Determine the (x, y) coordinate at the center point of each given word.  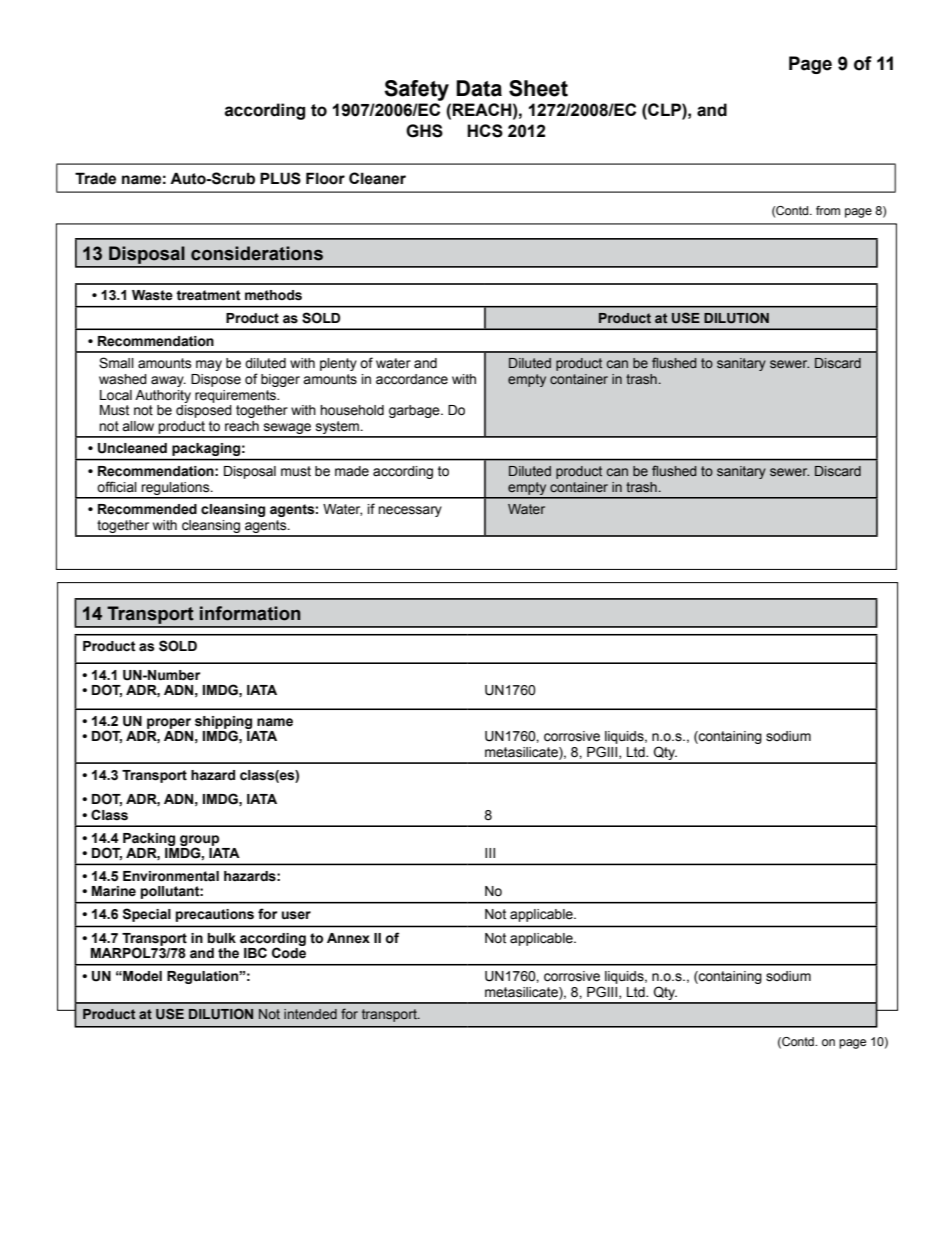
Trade (95, 178)
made (352, 471)
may (209, 365)
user (296, 915)
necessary (410, 511)
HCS (485, 131)
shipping (223, 723)
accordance (412, 379)
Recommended (147, 509)
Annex (348, 938)
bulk (221, 938)
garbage (415, 411)
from (828, 210)
